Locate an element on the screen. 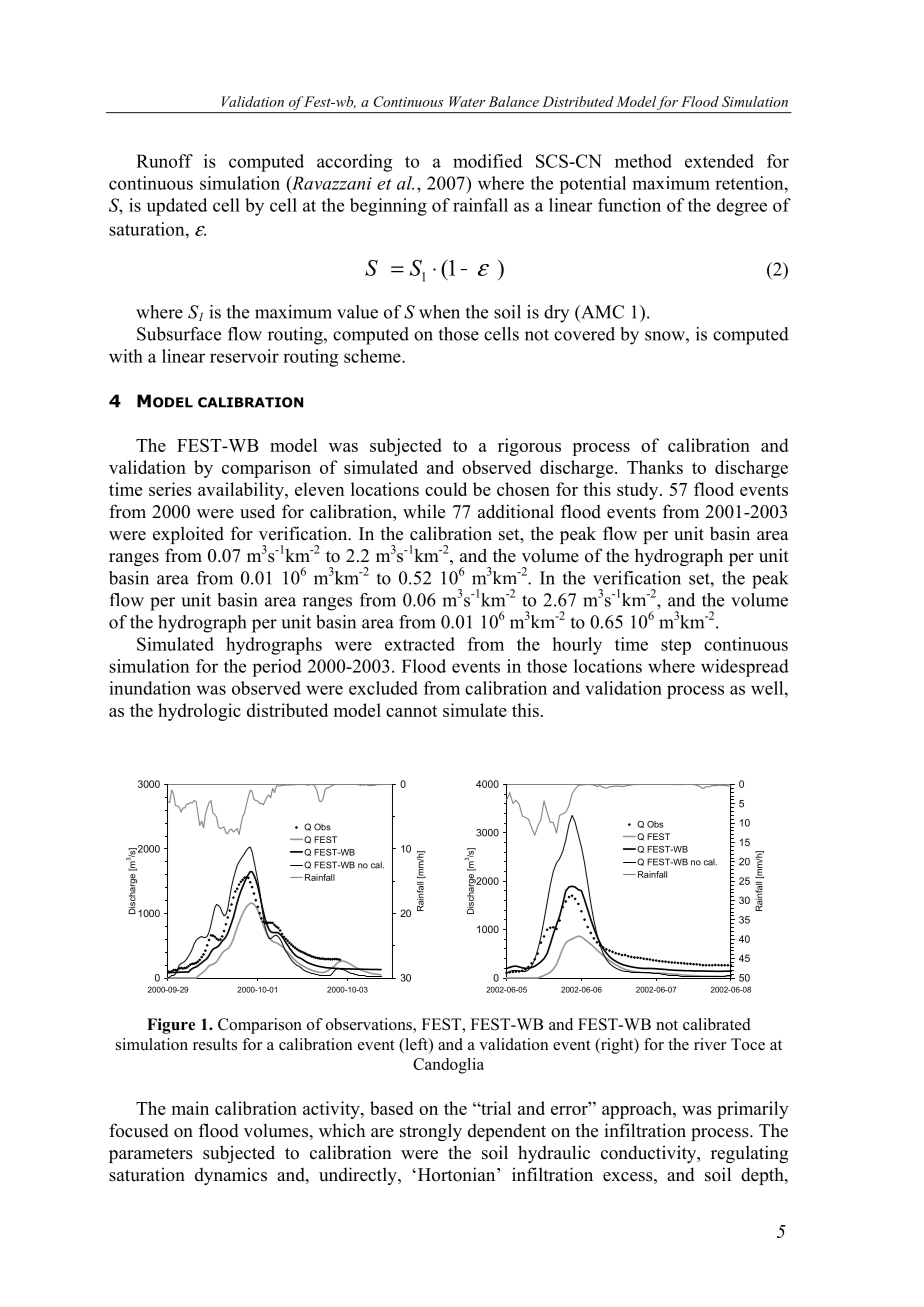 The height and width of the screenshot is (1307, 924). step is located at coordinates (676, 647).
